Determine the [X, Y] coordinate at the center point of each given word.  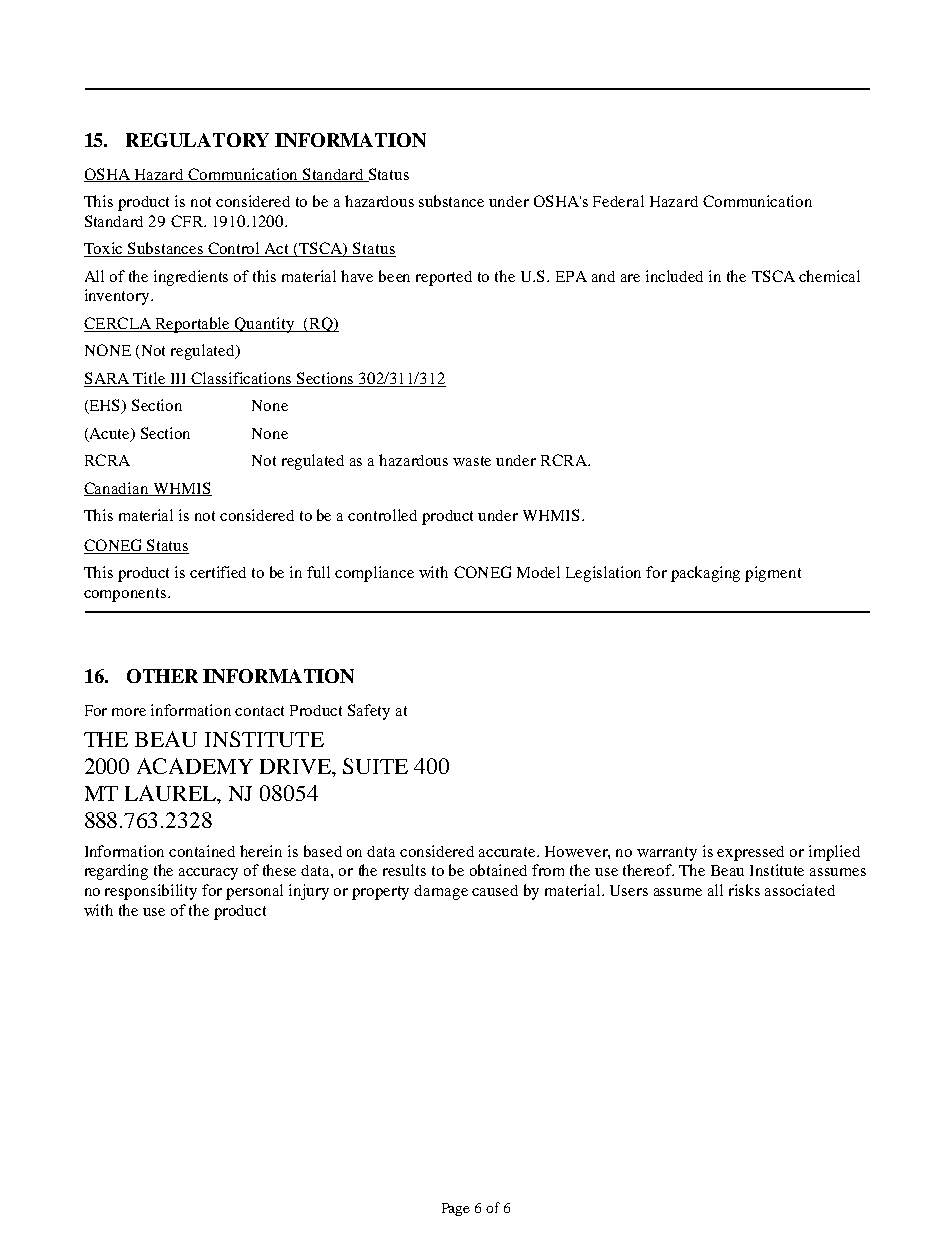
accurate [508, 852]
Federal [618, 201]
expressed [750, 853]
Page [456, 1209]
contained [202, 851]
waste [472, 461]
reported [444, 278]
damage [441, 892]
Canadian [117, 489]
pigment [773, 574]
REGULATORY [197, 140]
